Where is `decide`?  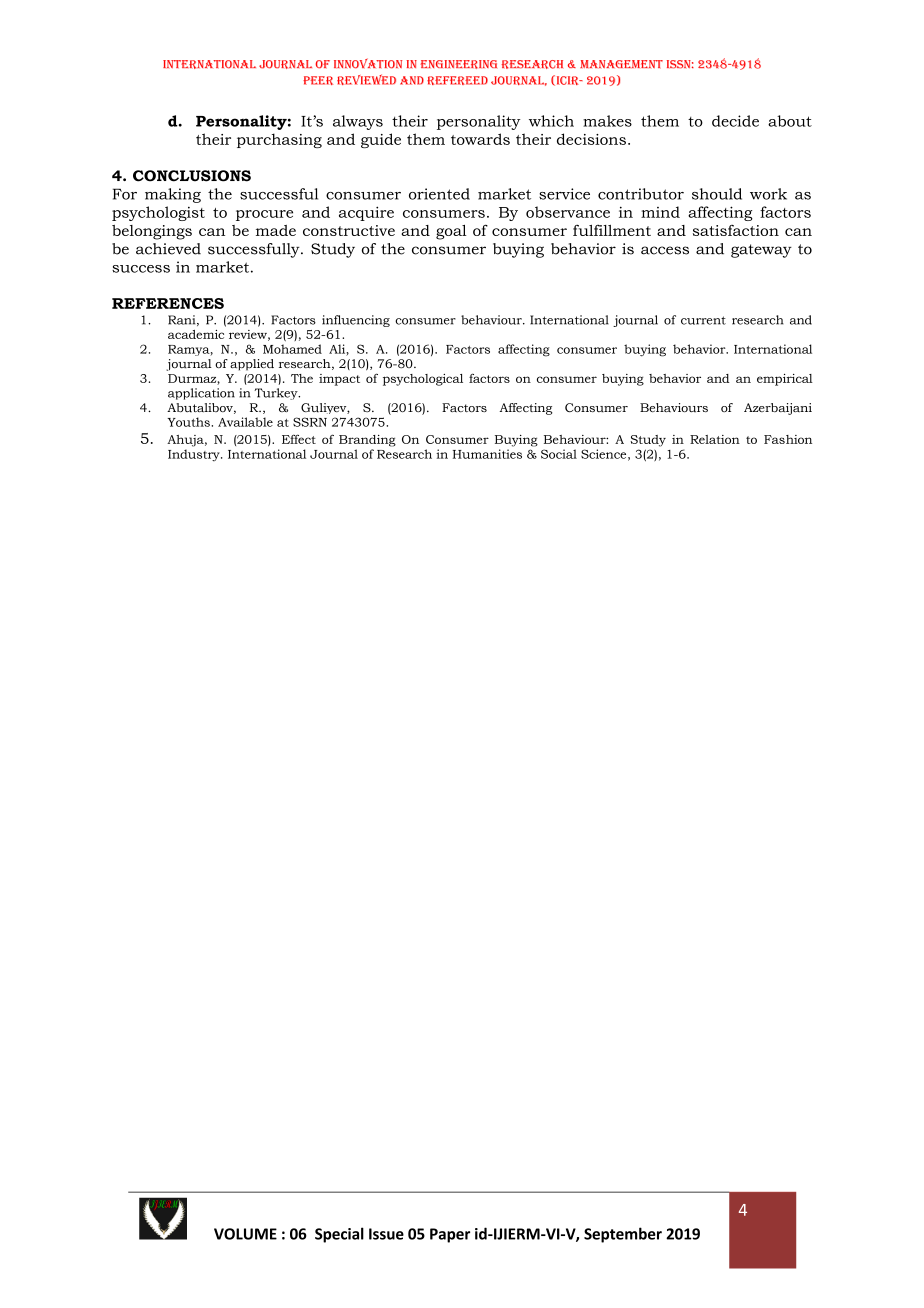
decide is located at coordinates (735, 121).
